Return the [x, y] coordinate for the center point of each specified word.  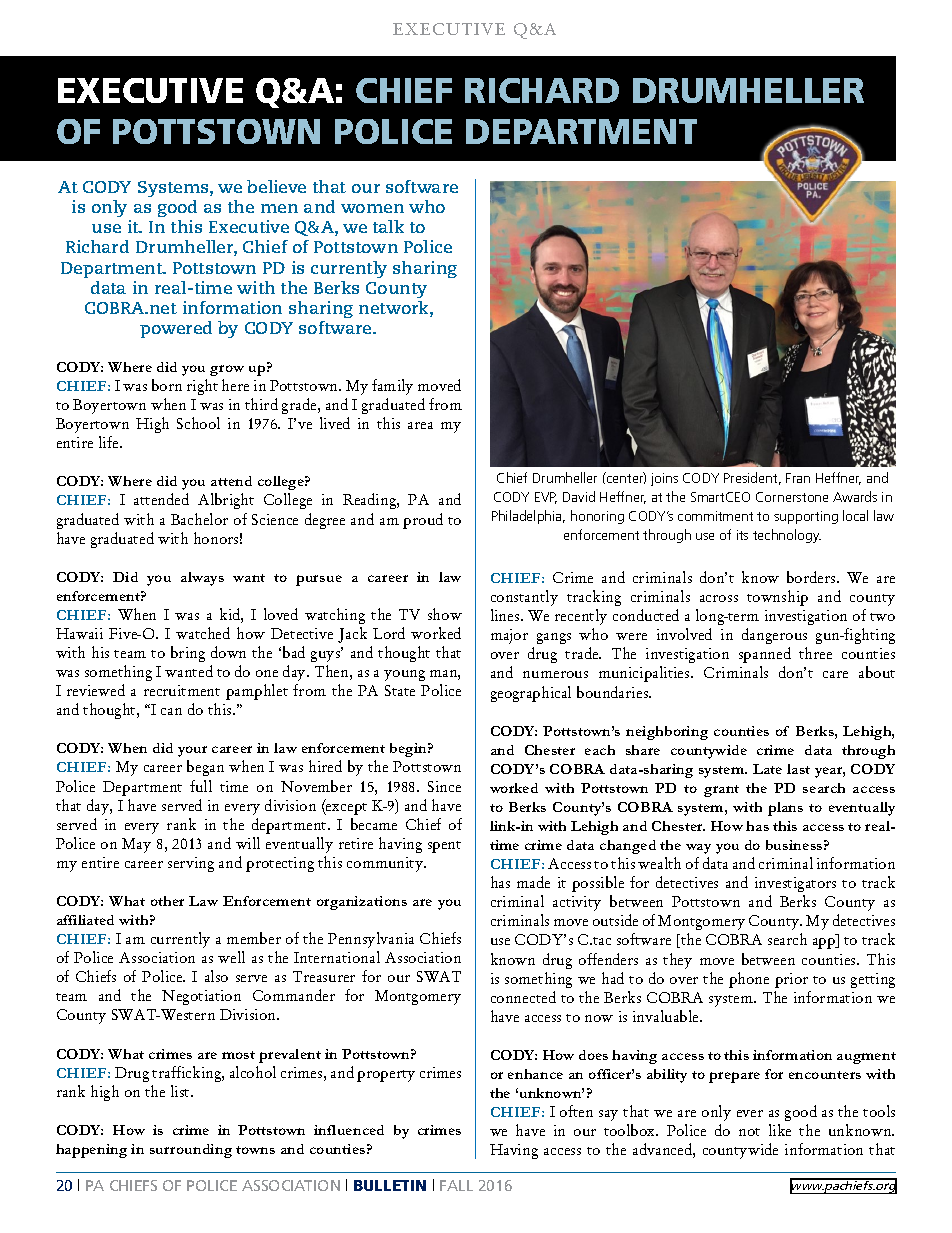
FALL [456, 1185]
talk [388, 226]
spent [444, 847]
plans [785, 809]
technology [787, 536]
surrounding [191, 1151]
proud [423, 521]
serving [191, 864]
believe [276, 186]
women [372, 208]
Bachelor [199, 519]
